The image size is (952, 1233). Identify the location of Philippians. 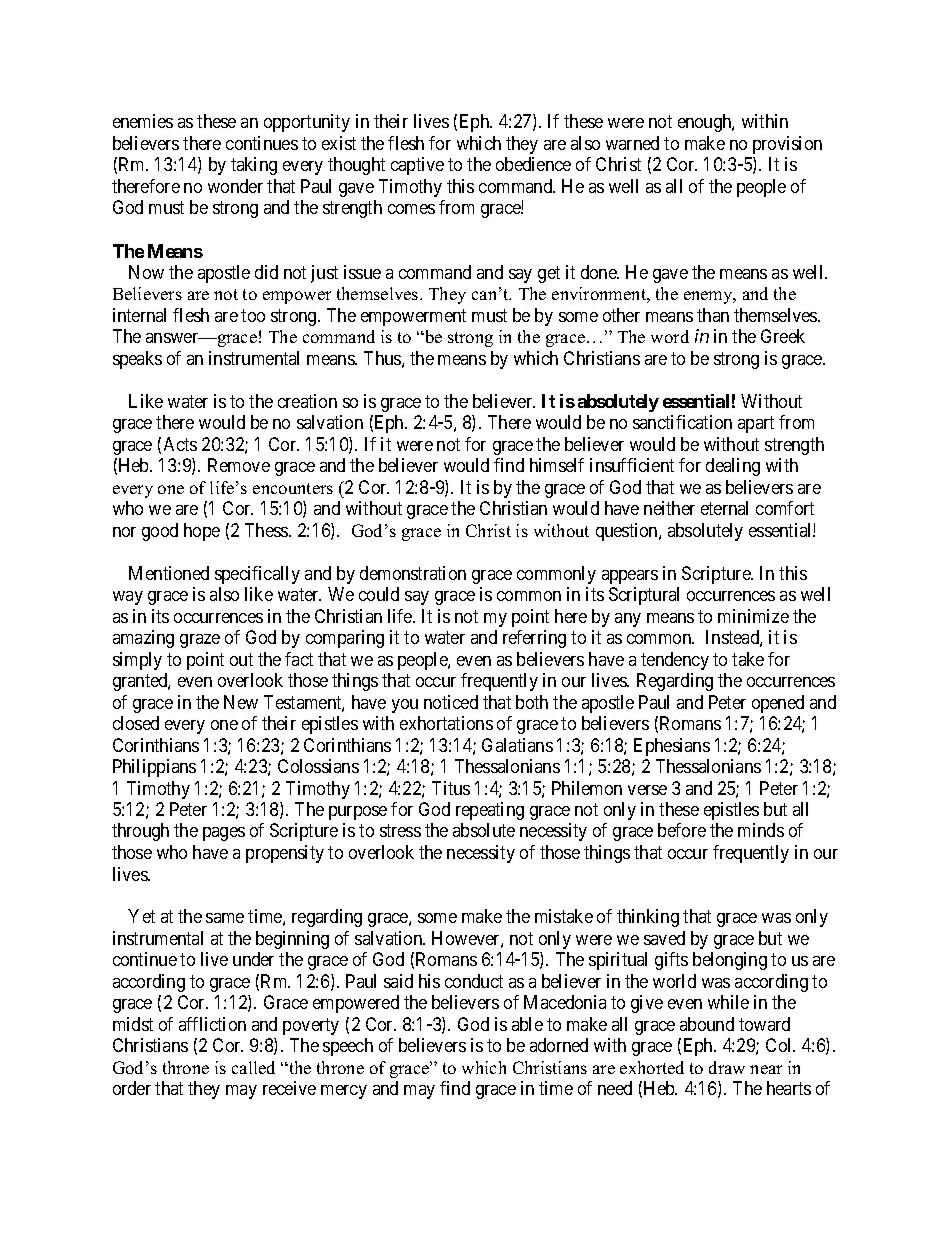
(154, 768).
